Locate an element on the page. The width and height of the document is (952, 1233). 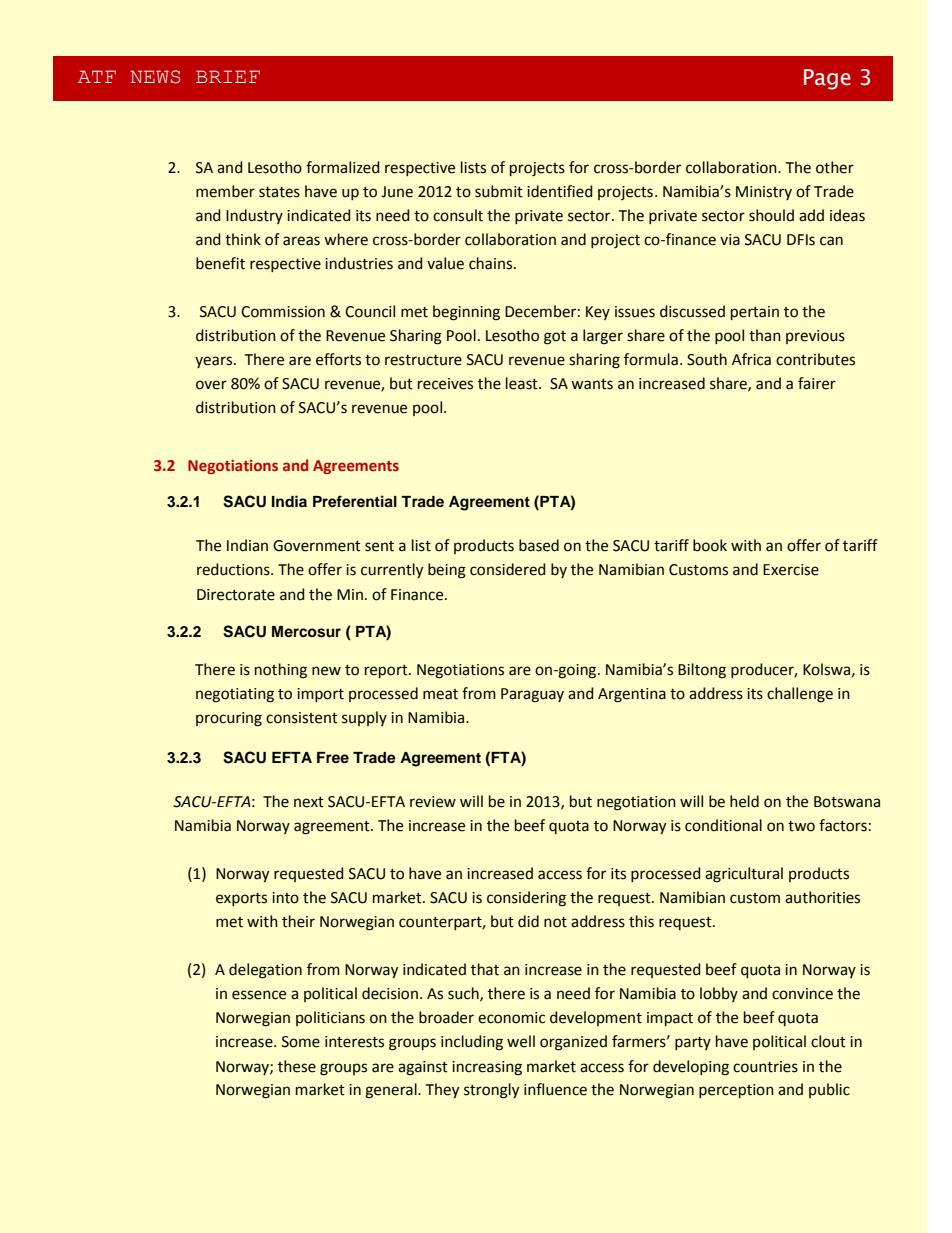
Directorate is located at coordinates (236, 595).
